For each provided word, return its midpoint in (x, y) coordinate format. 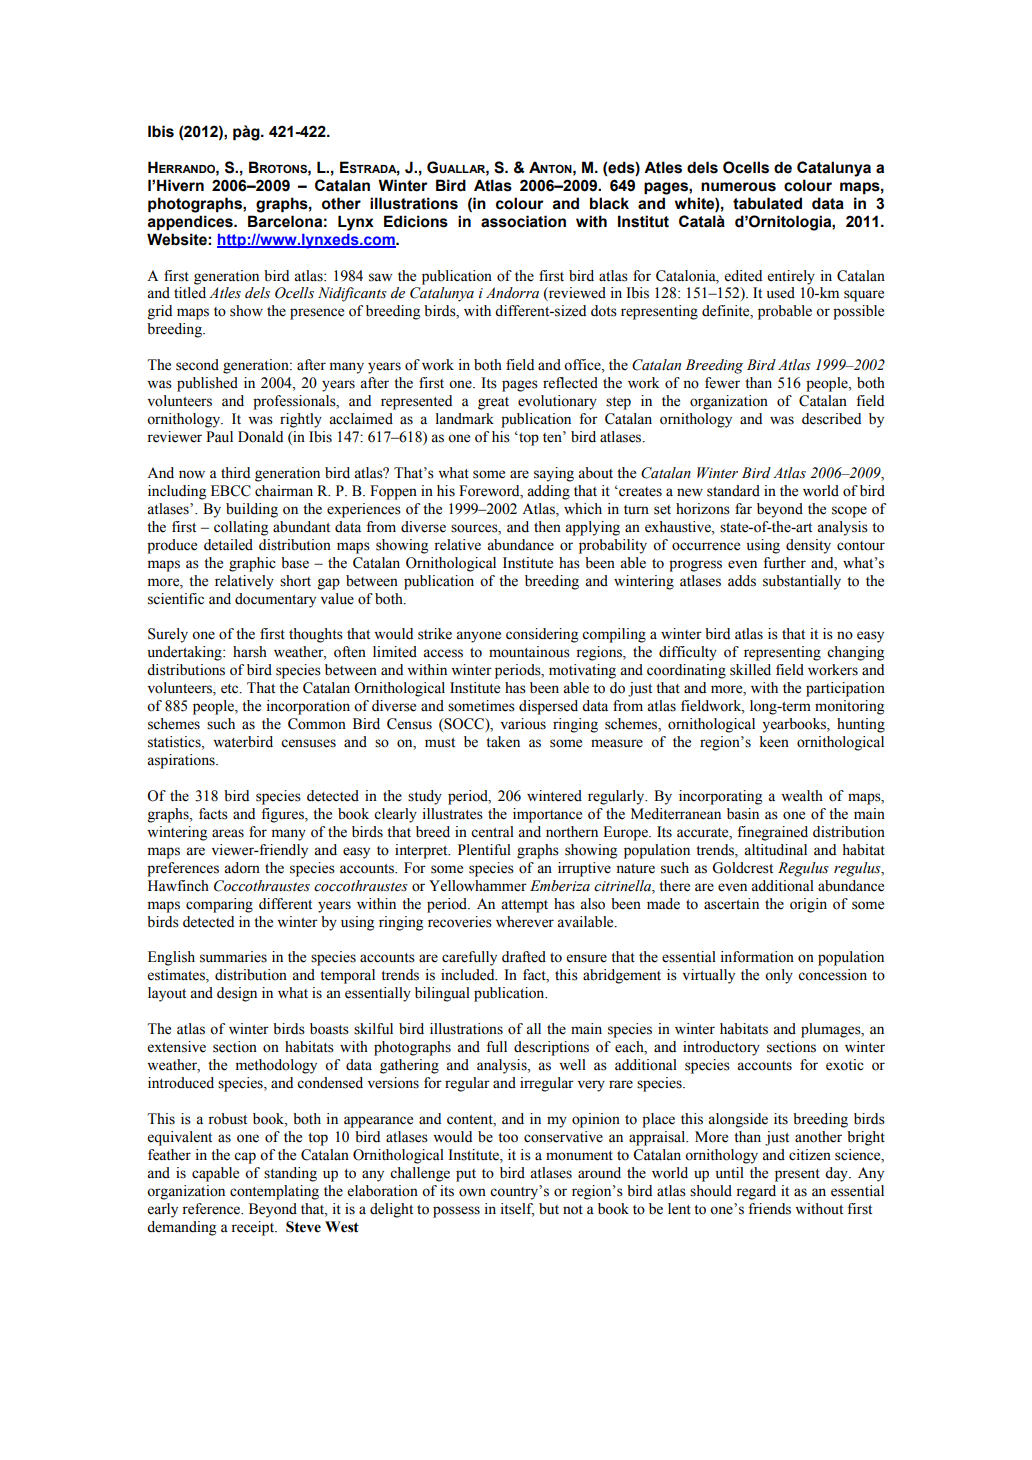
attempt (524, 906)
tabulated (767, 203)
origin (808, 905)
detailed (228, 545)
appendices (191, 223)
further (784, 563)
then (547, 527)
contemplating (274, 1192)
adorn (242, 868)
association (523, 221)
